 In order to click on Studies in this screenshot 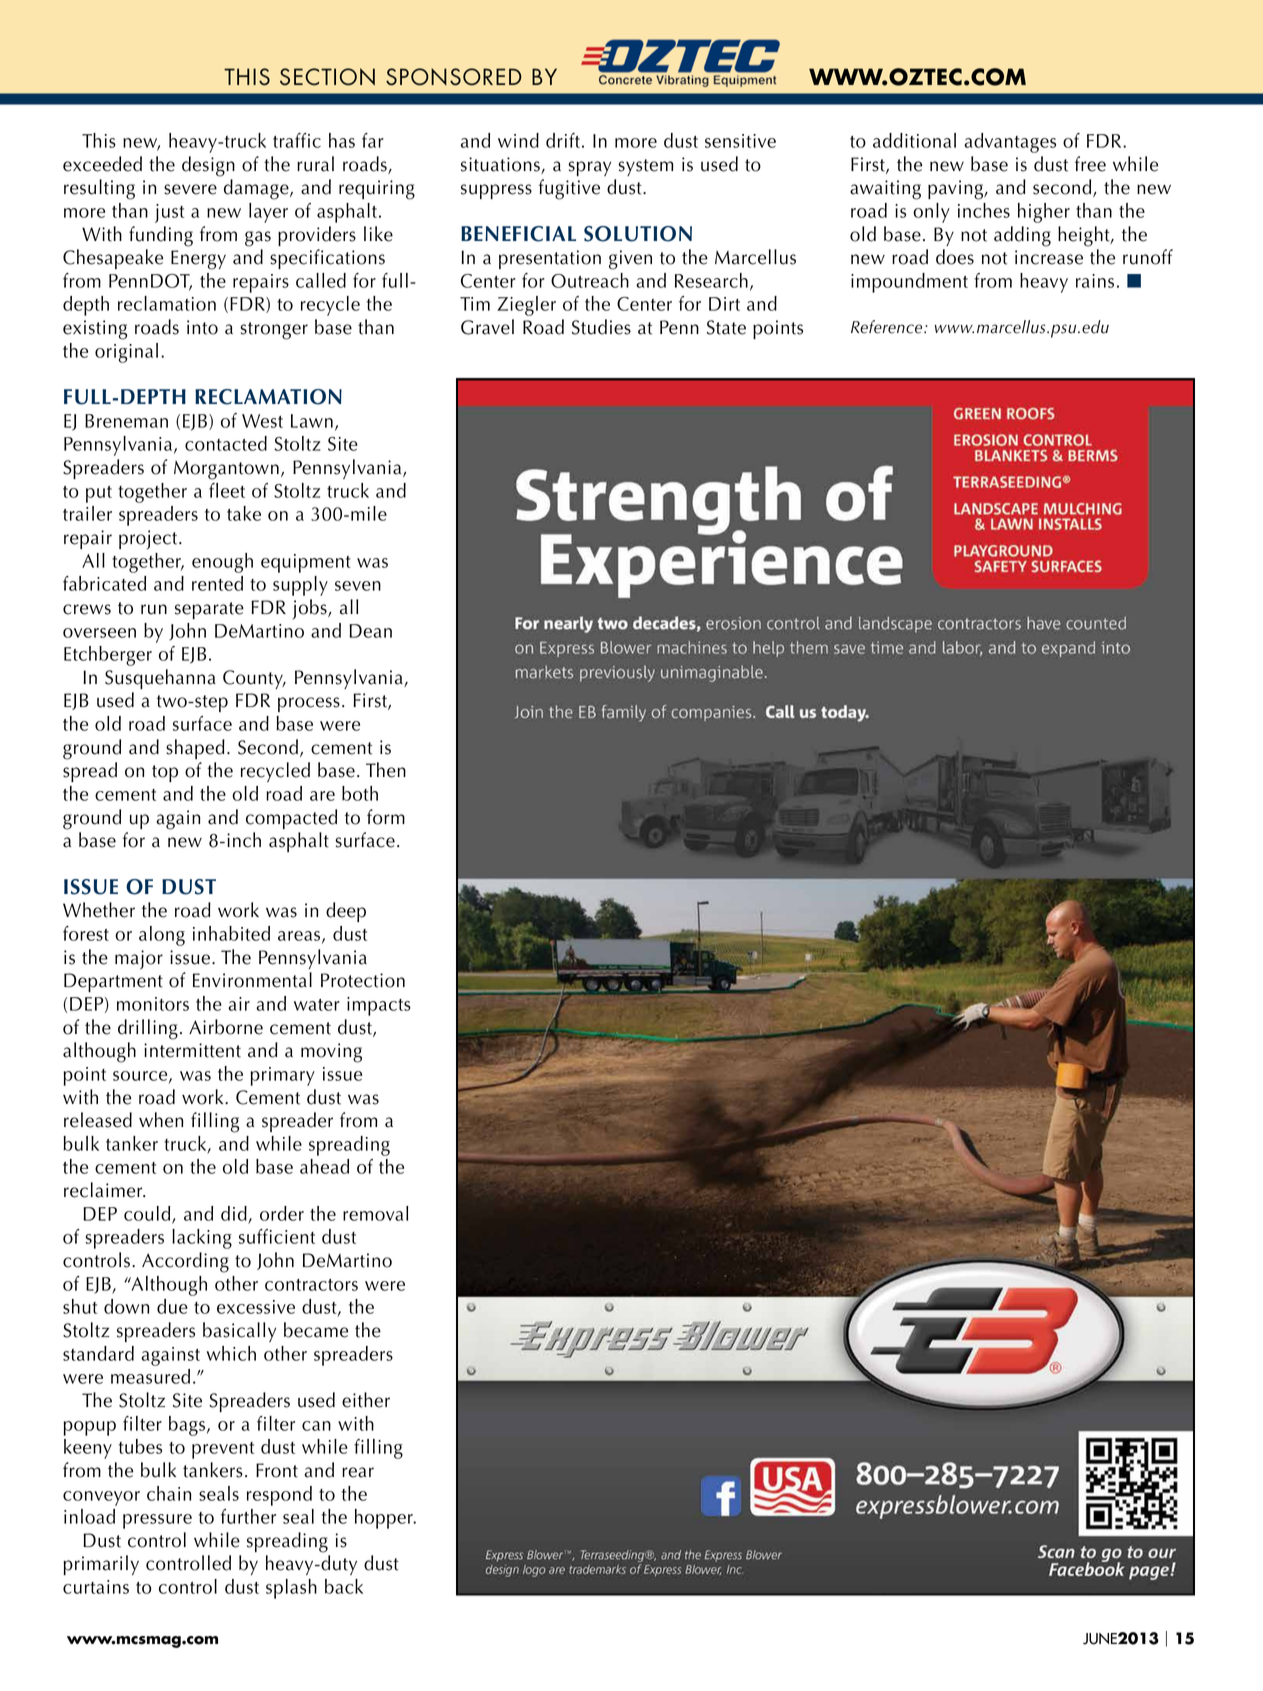, I will do `click(601, 327)`.
